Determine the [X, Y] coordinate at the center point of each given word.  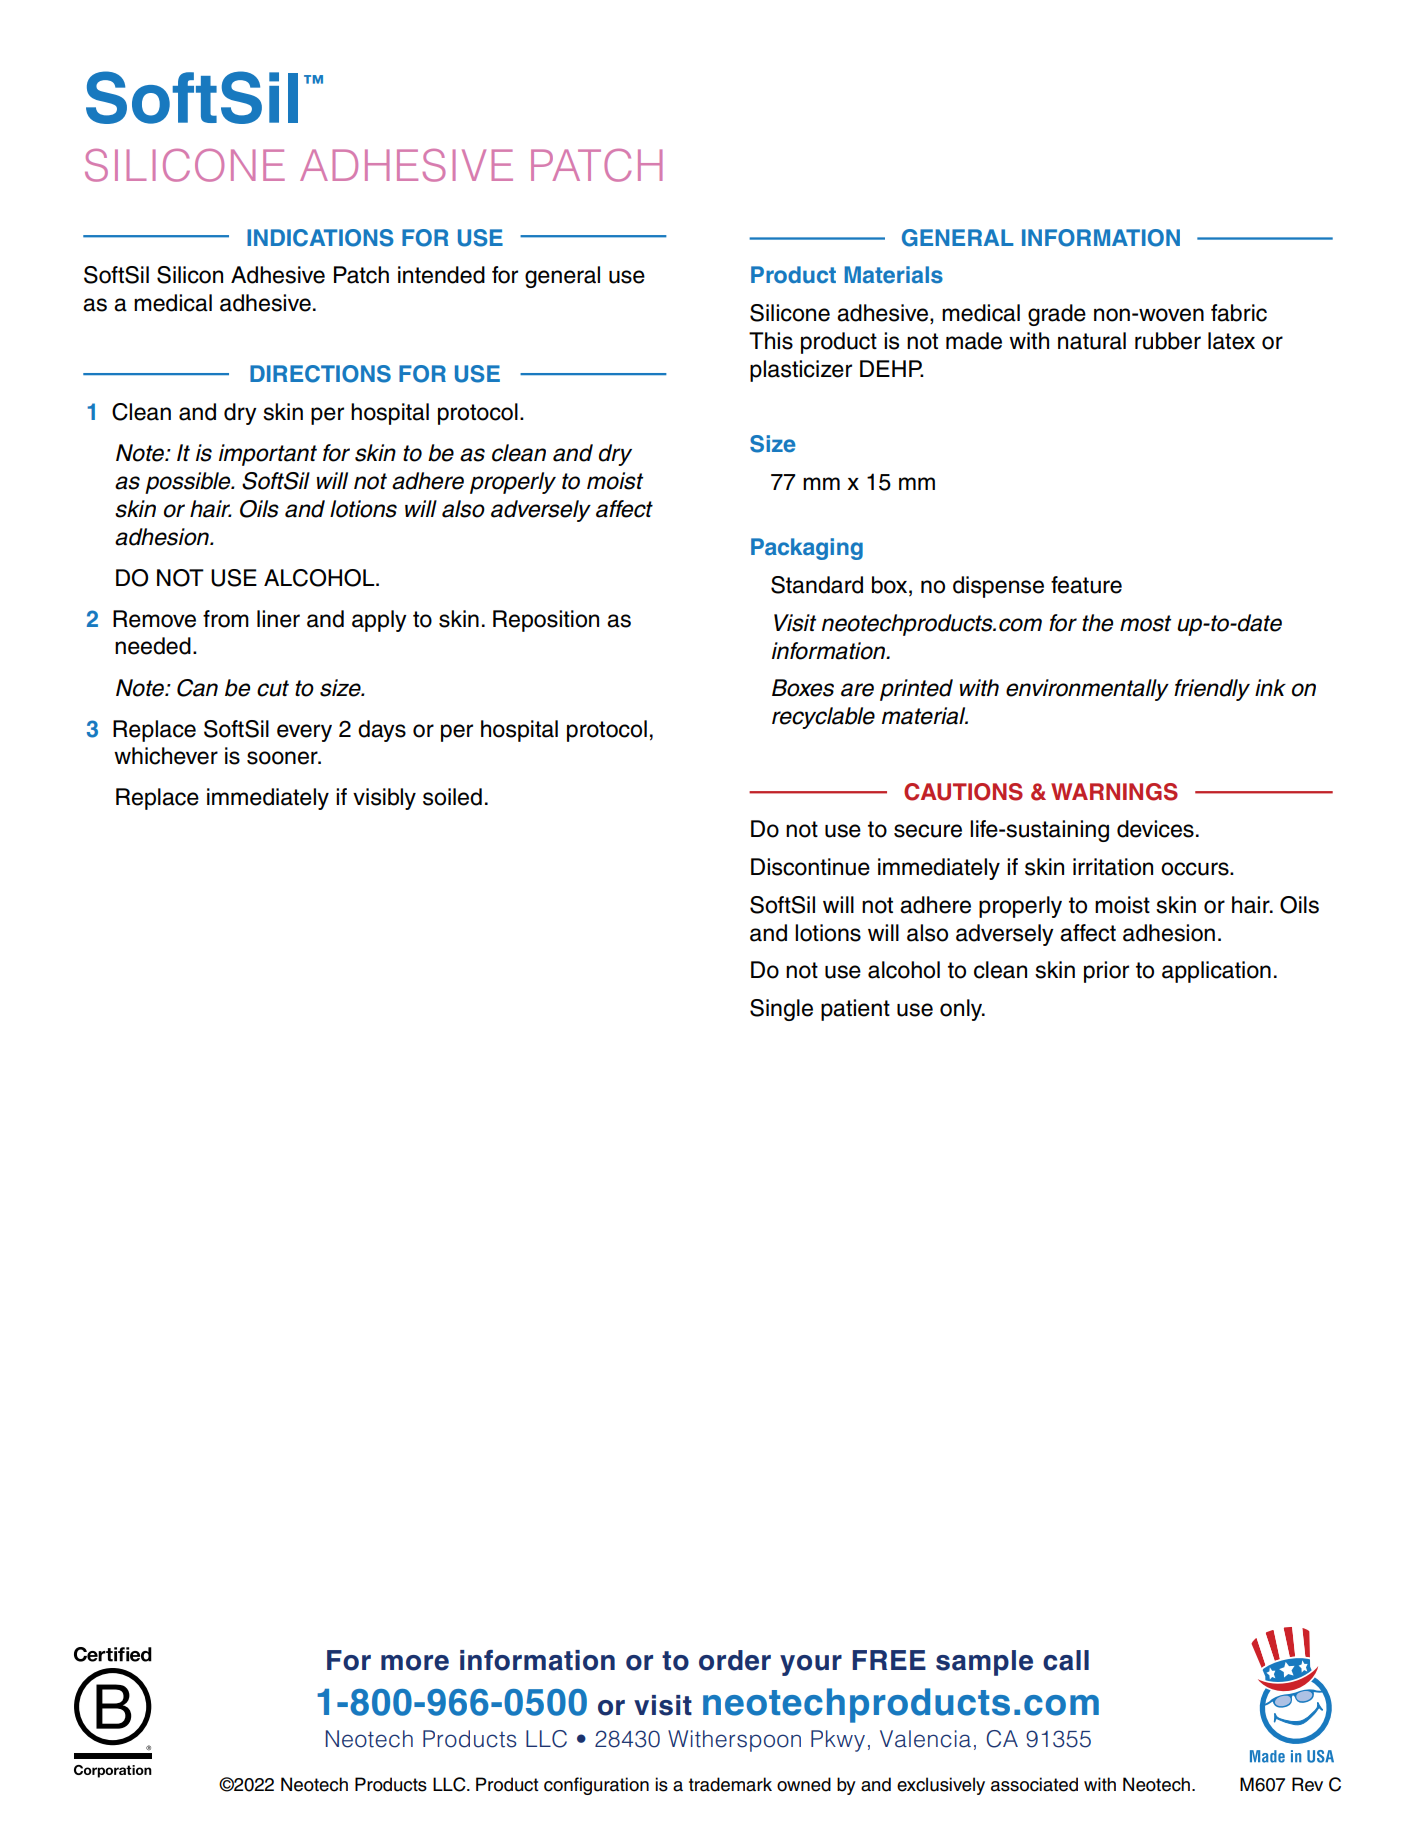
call [1066, 1660]
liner [278, 619]
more [415, 1663]
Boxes [803, 688]
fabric [1239, 313]
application [1216, 972]
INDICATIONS [320, 238]
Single [781, 1010]
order [735, 1660]
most [1145, 623]
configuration [596, 1786]
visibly [384, 799]
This [771, 341]
